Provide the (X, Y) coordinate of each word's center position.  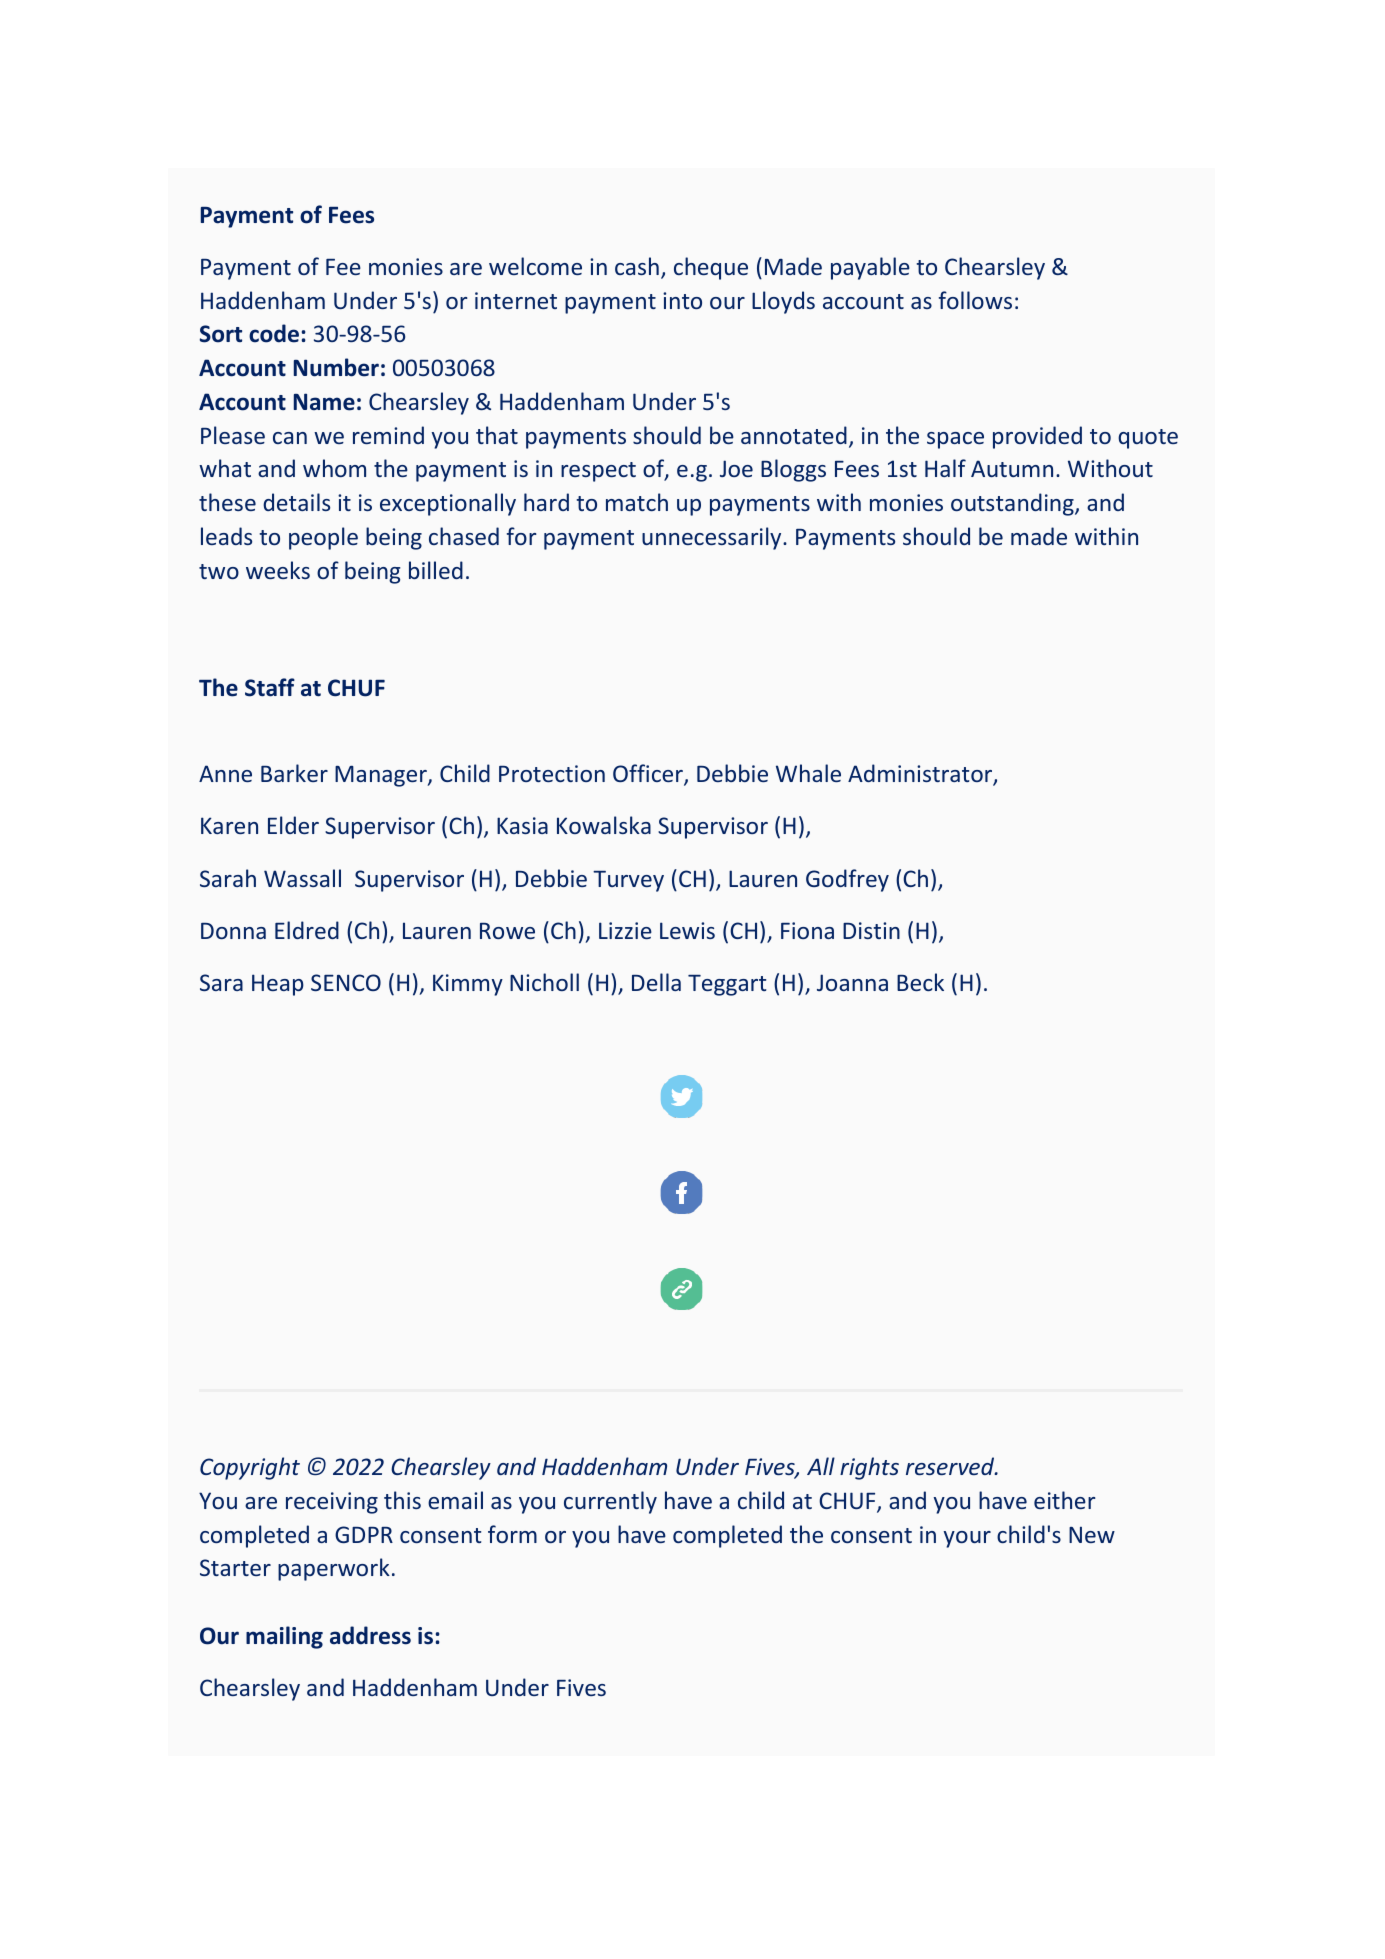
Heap (278, 985)
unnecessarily (713, 538)
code (274, 333)
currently (610, 1502)
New (1092, 1535)
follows (975, 300)
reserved (951, 1466)
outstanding (1013, 504)
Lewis (687, 930)
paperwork (334, 1569)
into (682, 300)
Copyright (250, 1468)
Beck (920, 982)
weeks (278, 570)
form (512, 1534)
